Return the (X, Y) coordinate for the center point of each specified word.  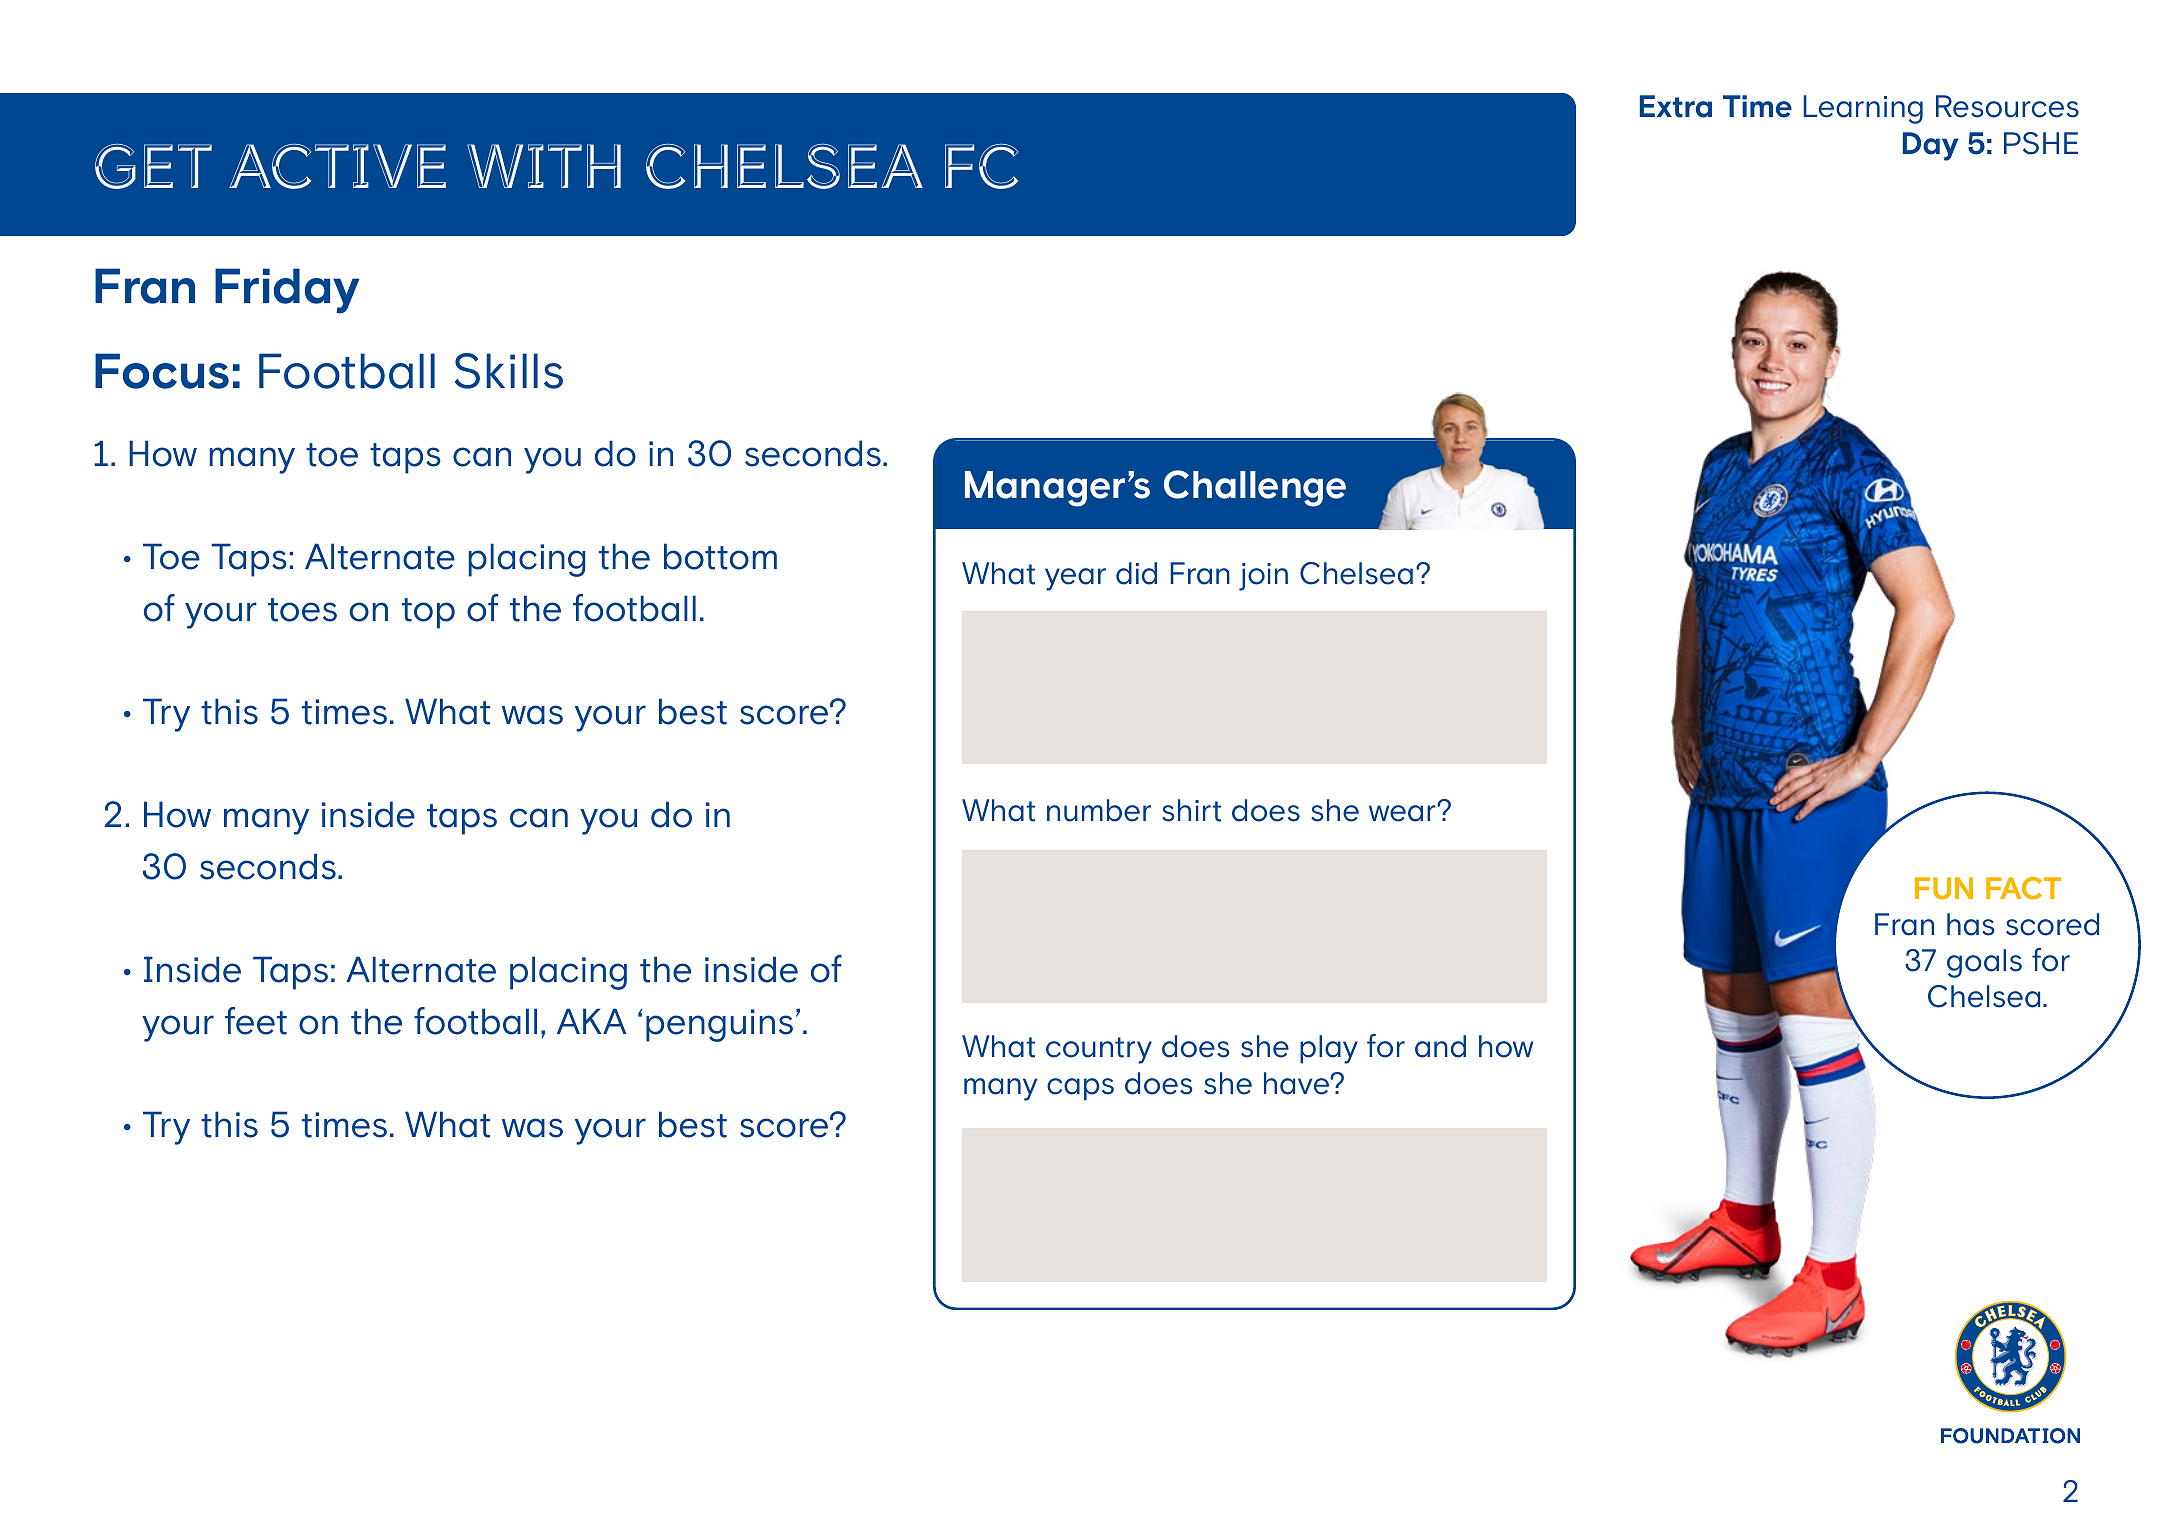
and (1440, 1046)
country (1099, 1050)
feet (256, 1021)
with (544, 166)
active (337, 166)
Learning (1863, 109)
